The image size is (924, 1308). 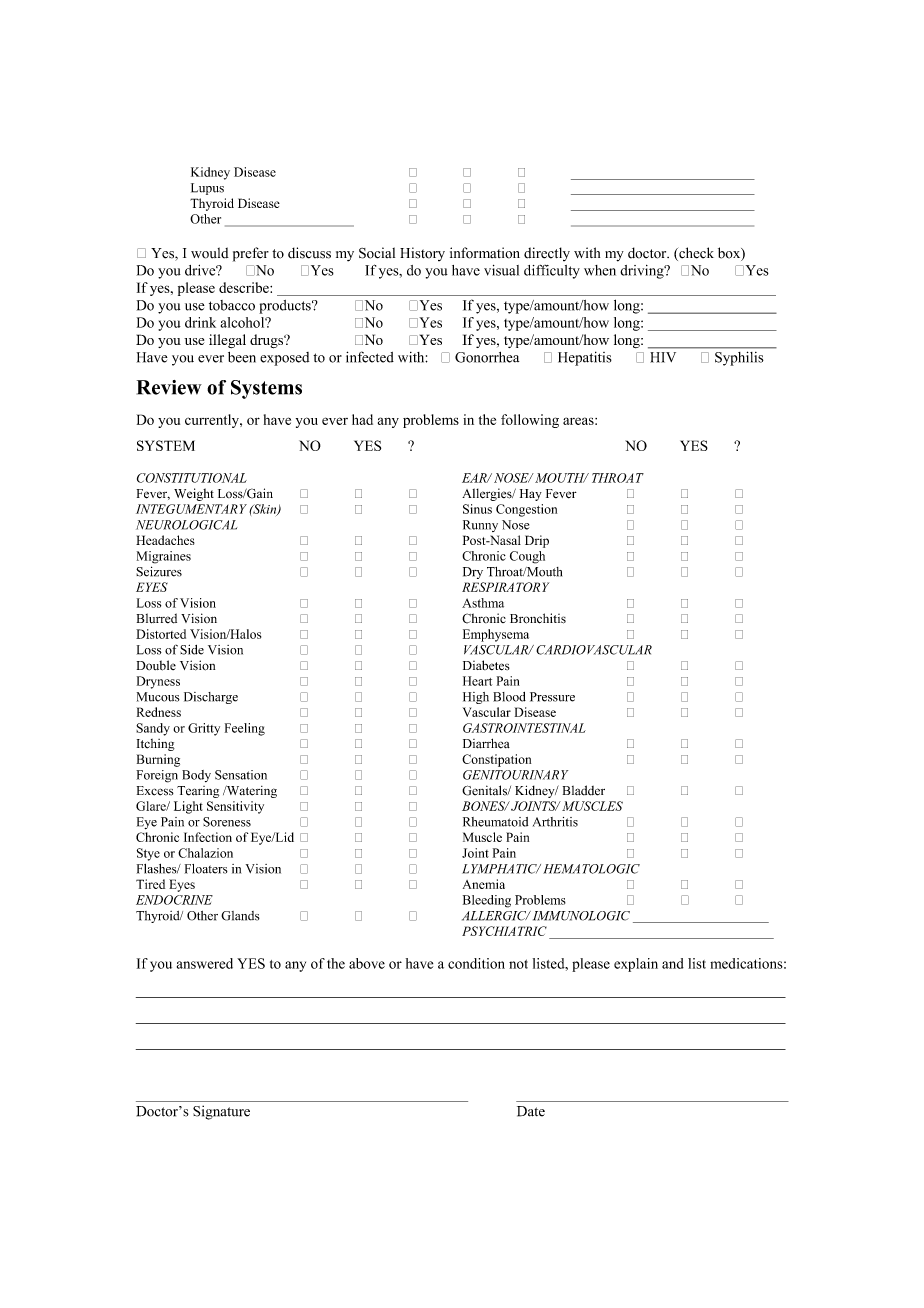 What do you see at coordinates (636, 965) in the page?
I see `explain` at bounding box center [636, 965].
